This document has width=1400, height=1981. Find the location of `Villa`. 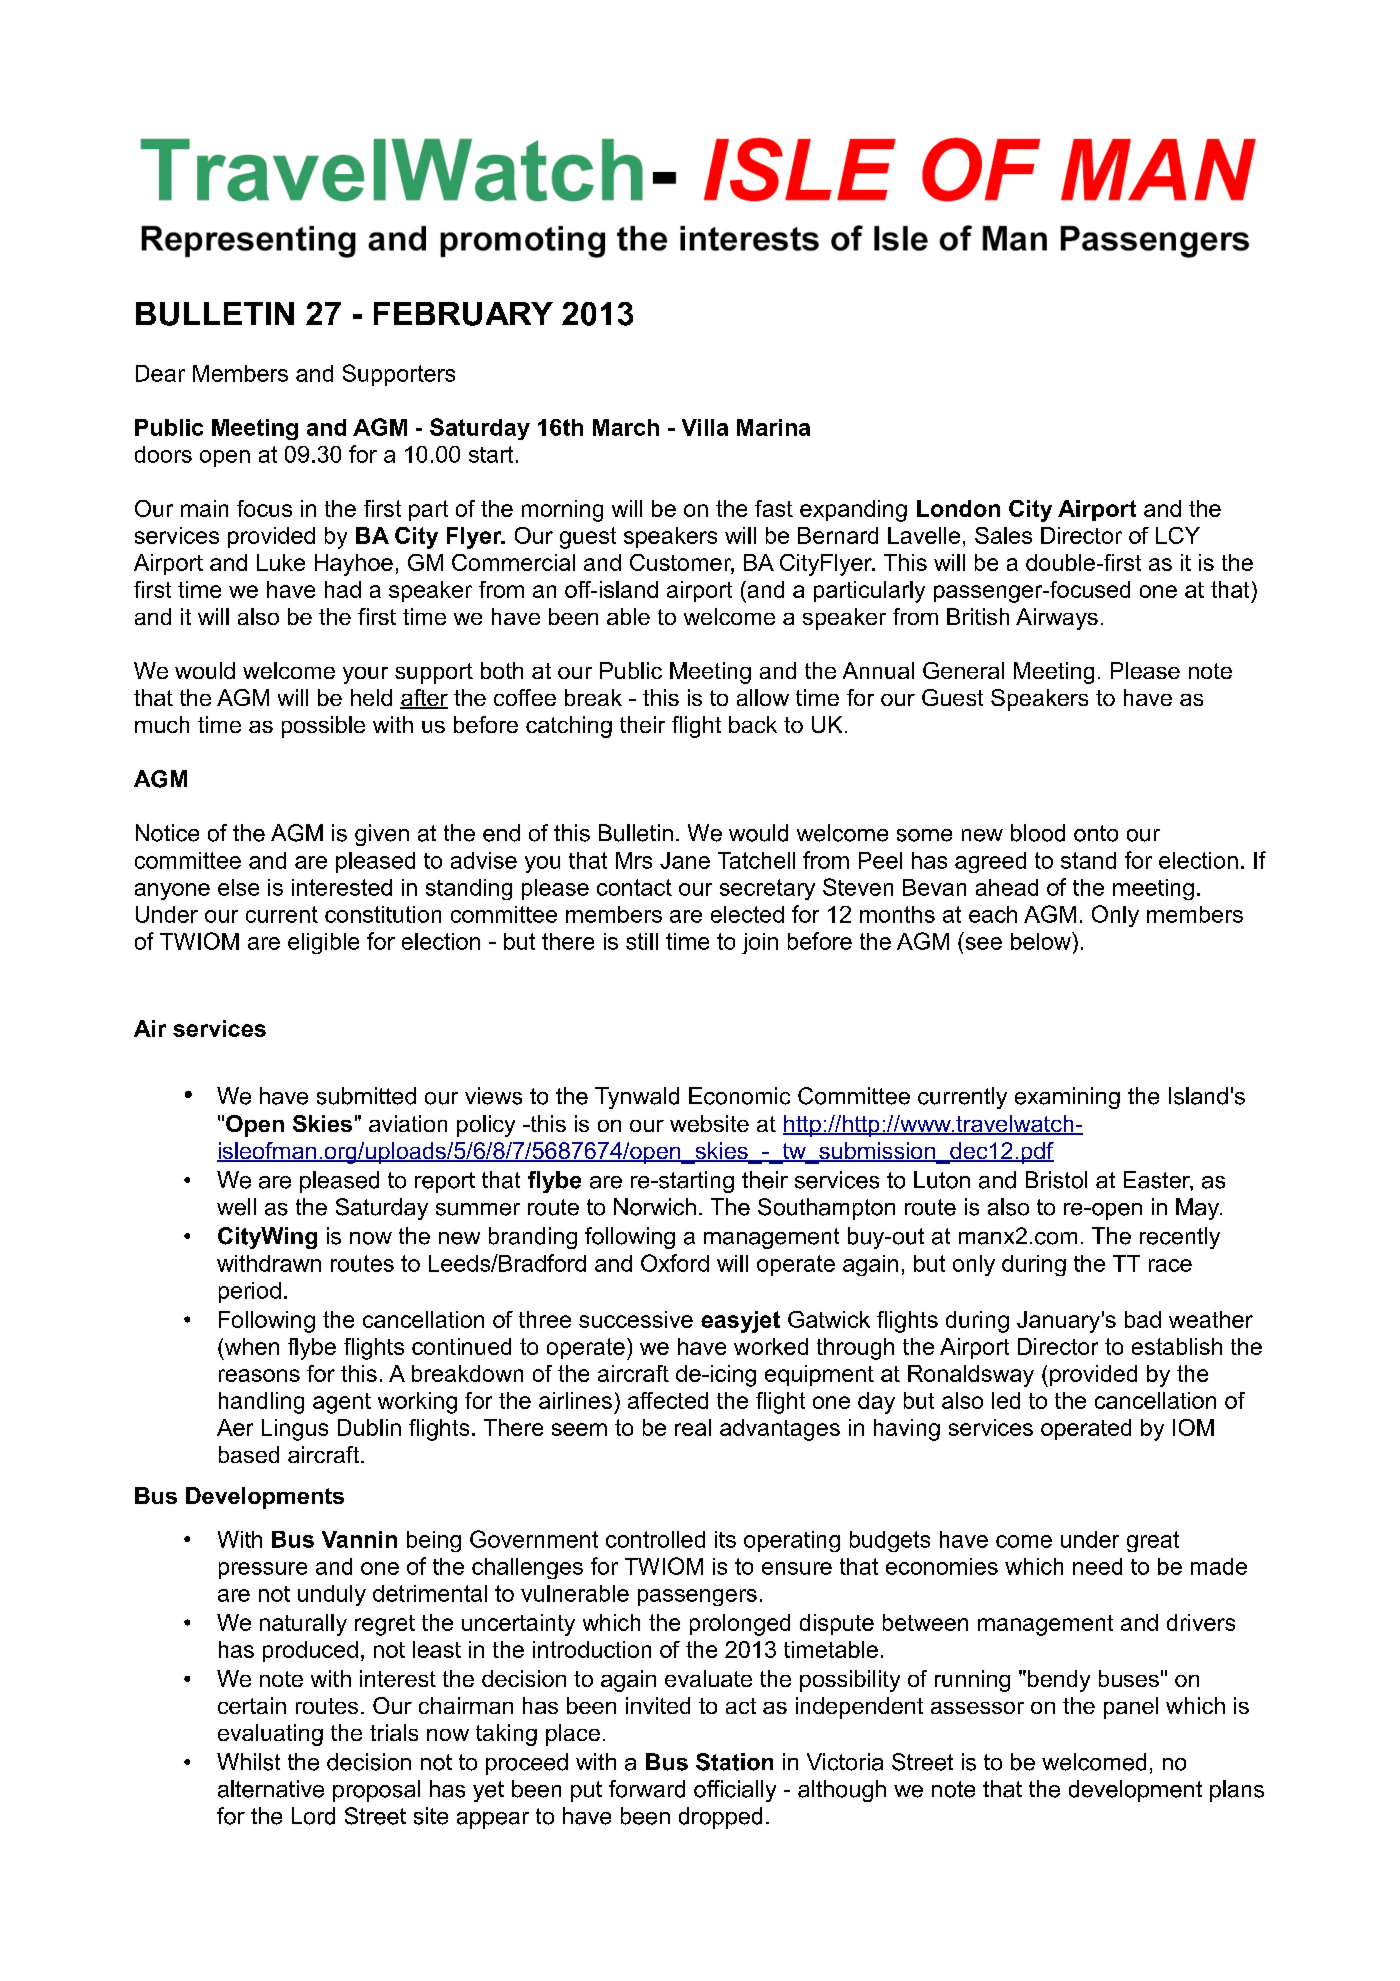

Villa is located at coordinates (705, 427).
